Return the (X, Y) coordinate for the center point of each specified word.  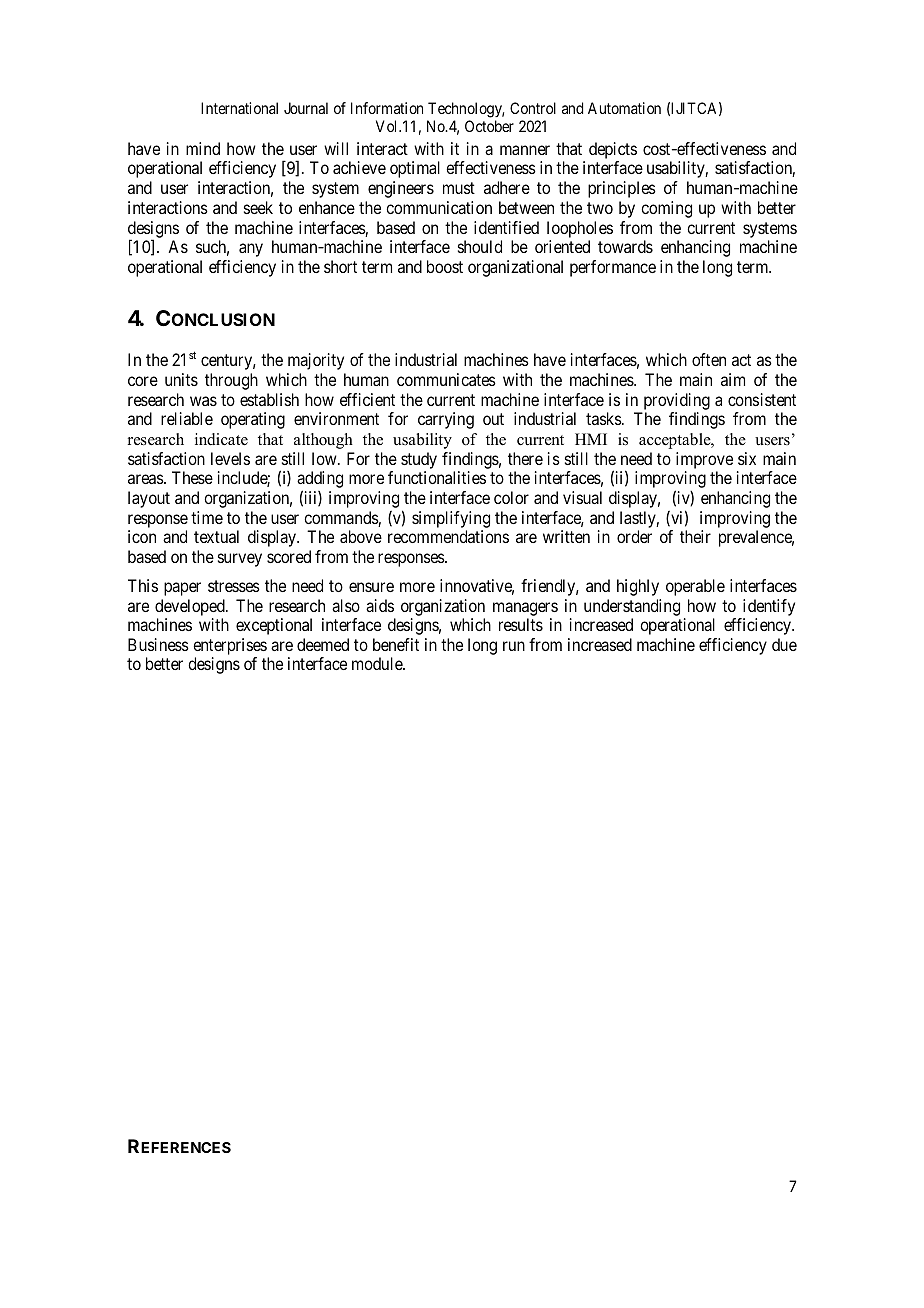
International (239, 108)
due (784, 644)
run (514, 646)
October (489, 126)
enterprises (230, 646)
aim (733, 379)
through (231, 381)
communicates (446, 379)
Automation (624, 108)
